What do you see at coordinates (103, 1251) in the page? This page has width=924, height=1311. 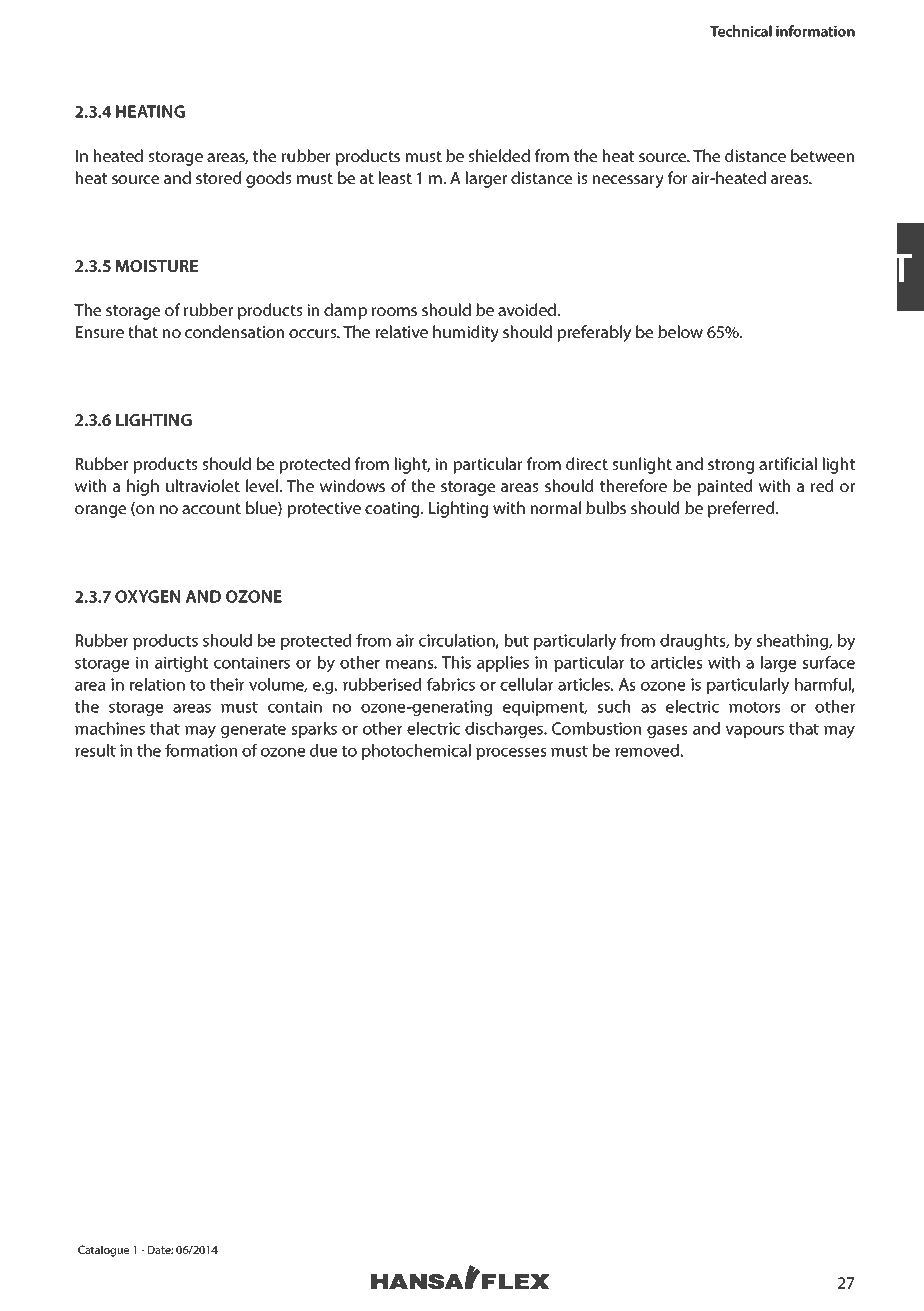 I see `Catalogue` at bounding box center [103, 1251].
